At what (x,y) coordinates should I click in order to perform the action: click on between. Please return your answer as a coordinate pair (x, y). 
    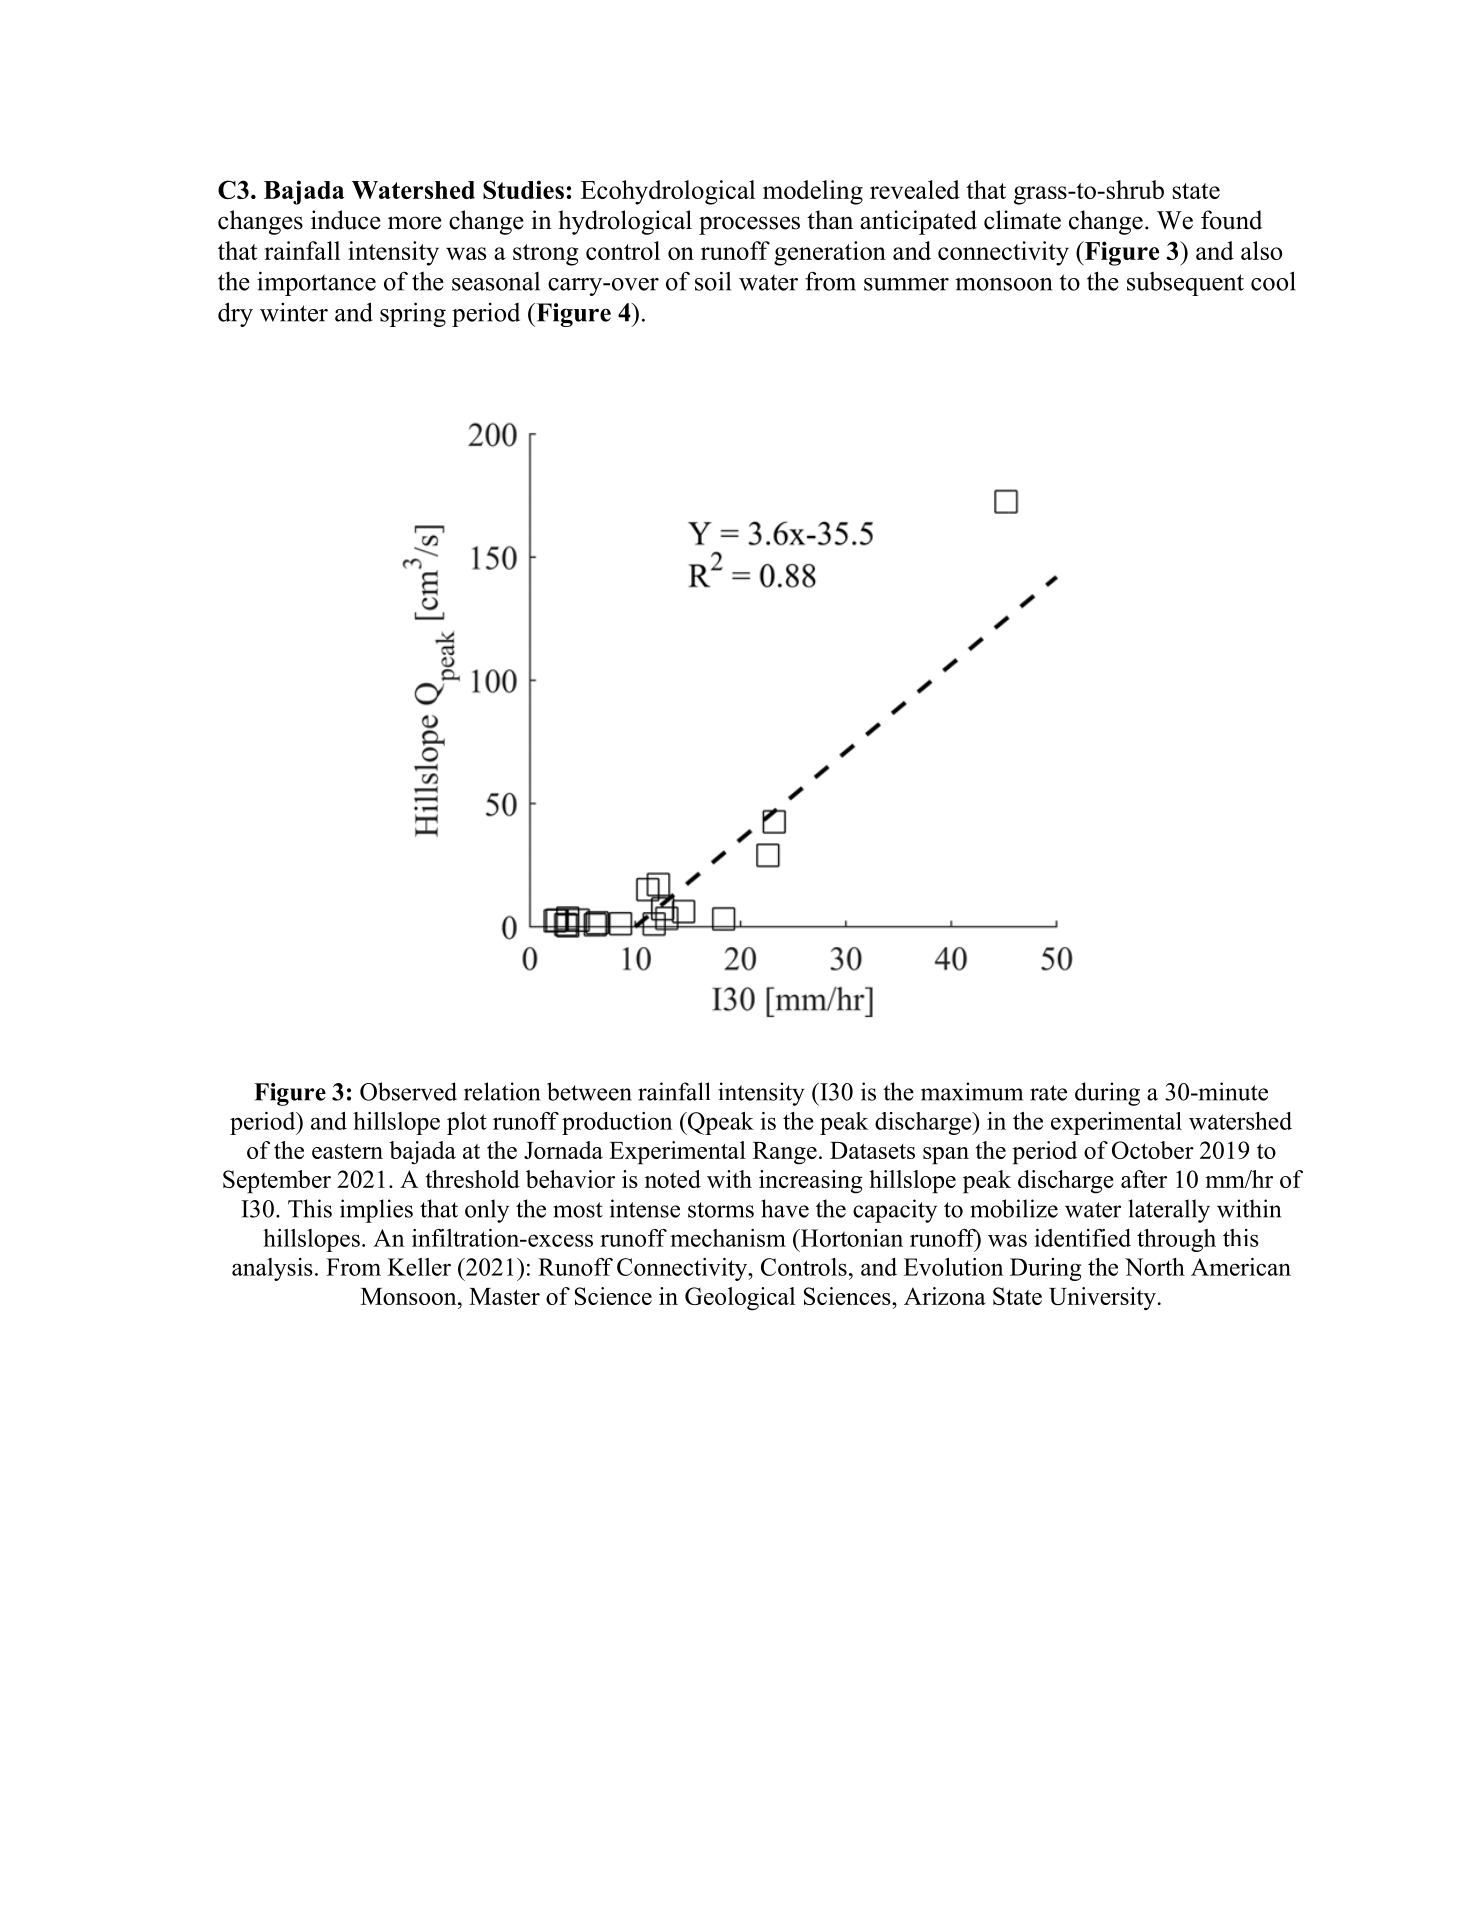
    Looking at the image, I should click on (589, 1091).
